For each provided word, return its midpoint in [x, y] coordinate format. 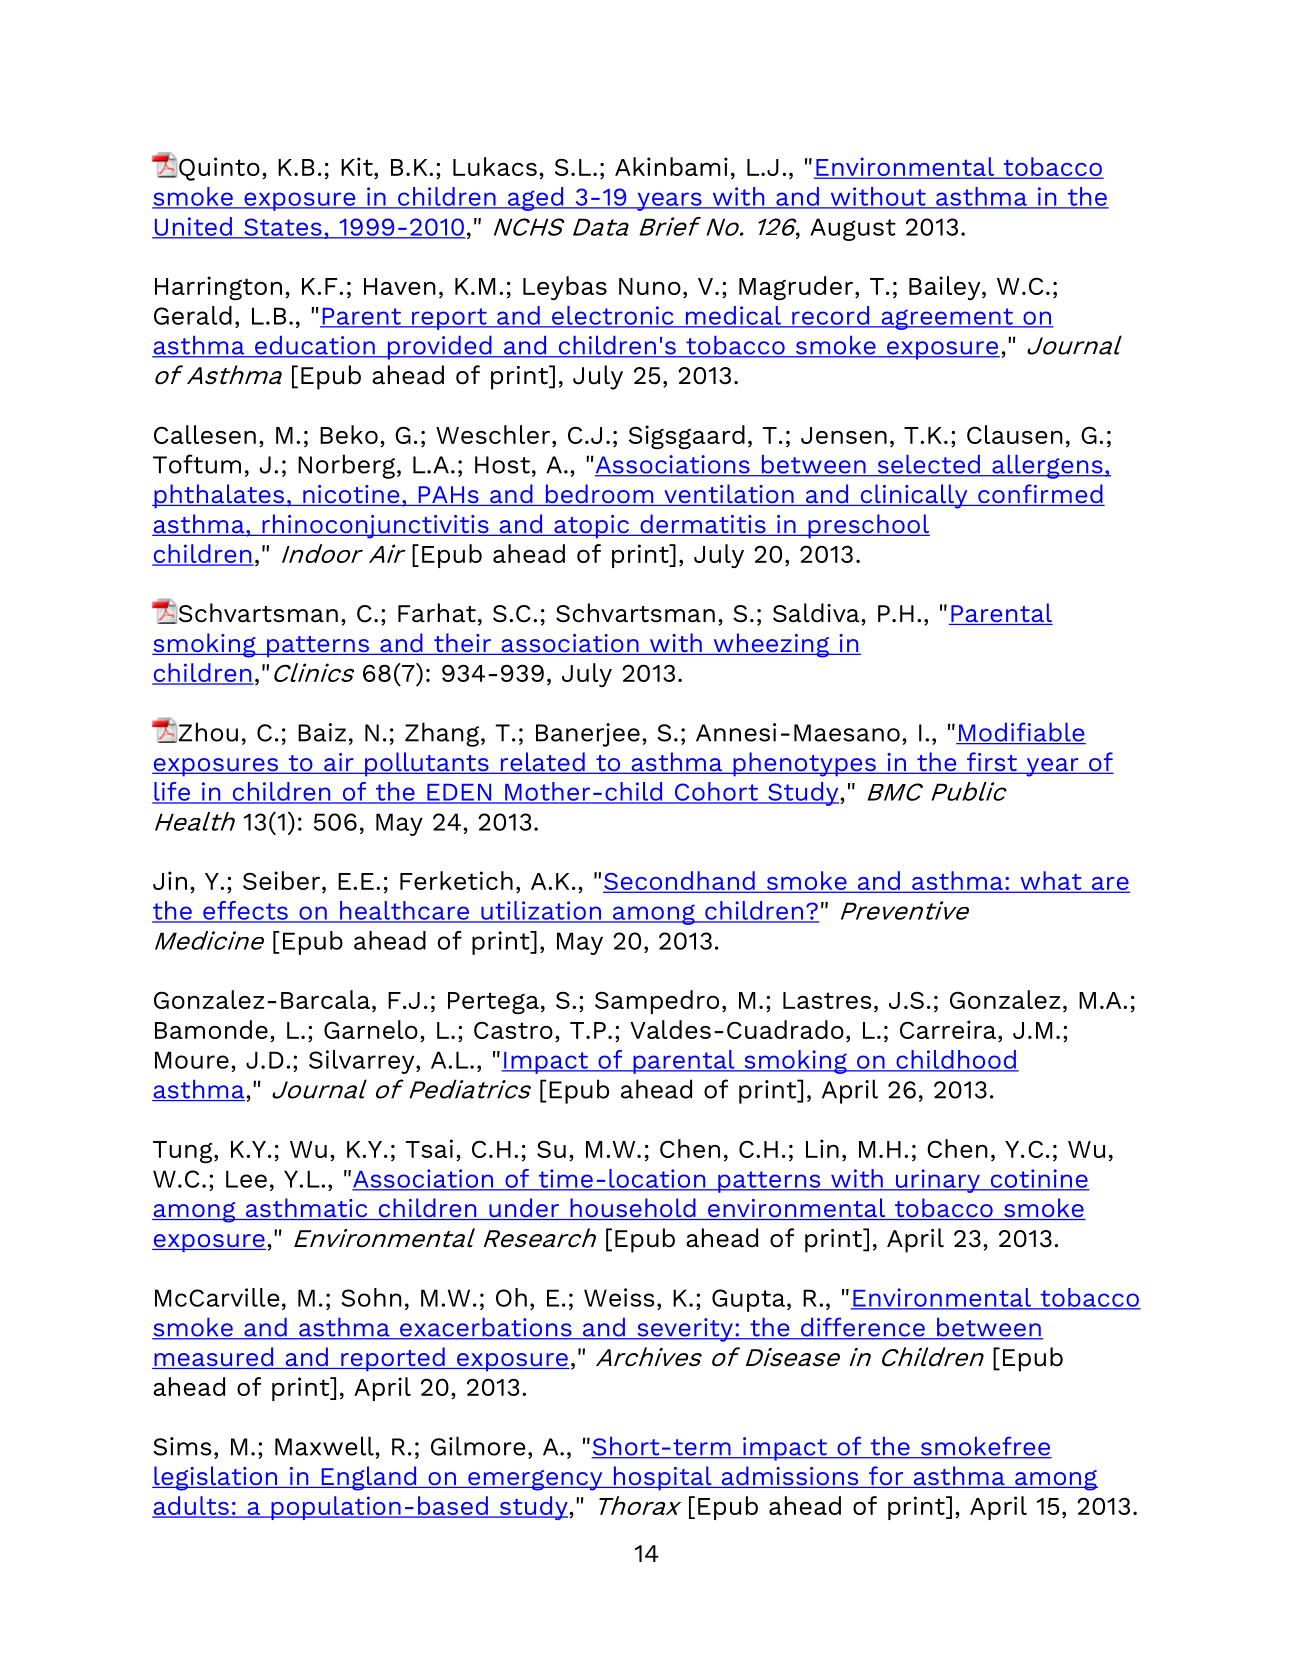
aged [535, 199]
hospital [662, 1478]
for [886, 1477]
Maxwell [324, 1446]
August [853, 229]
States [283, 228]
